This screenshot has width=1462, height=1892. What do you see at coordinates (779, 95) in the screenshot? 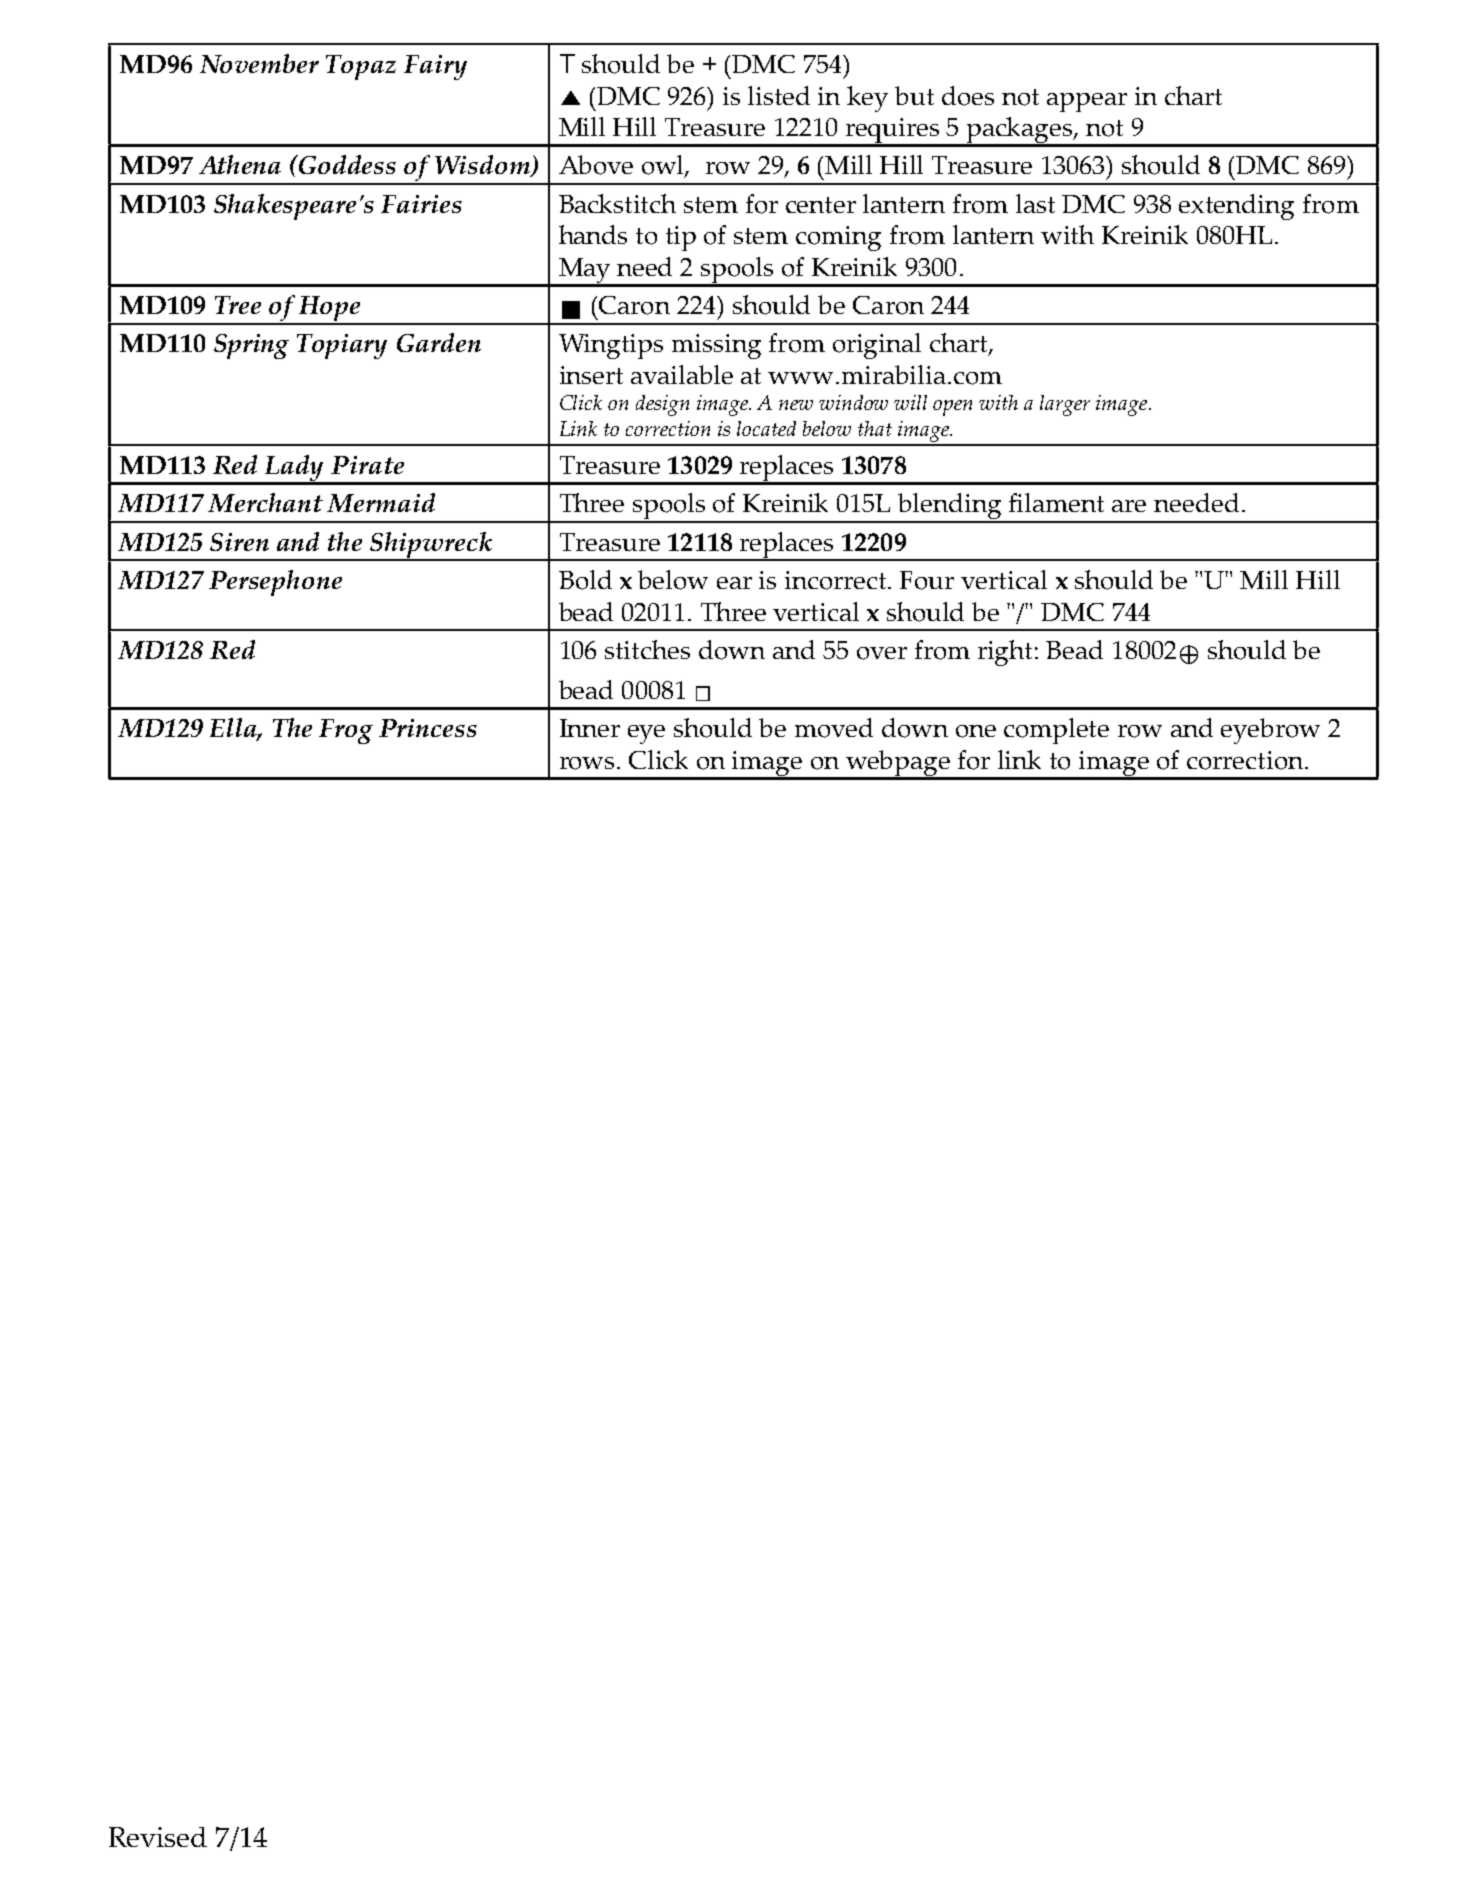
I see `listed` at bounding box center [779, 95].
